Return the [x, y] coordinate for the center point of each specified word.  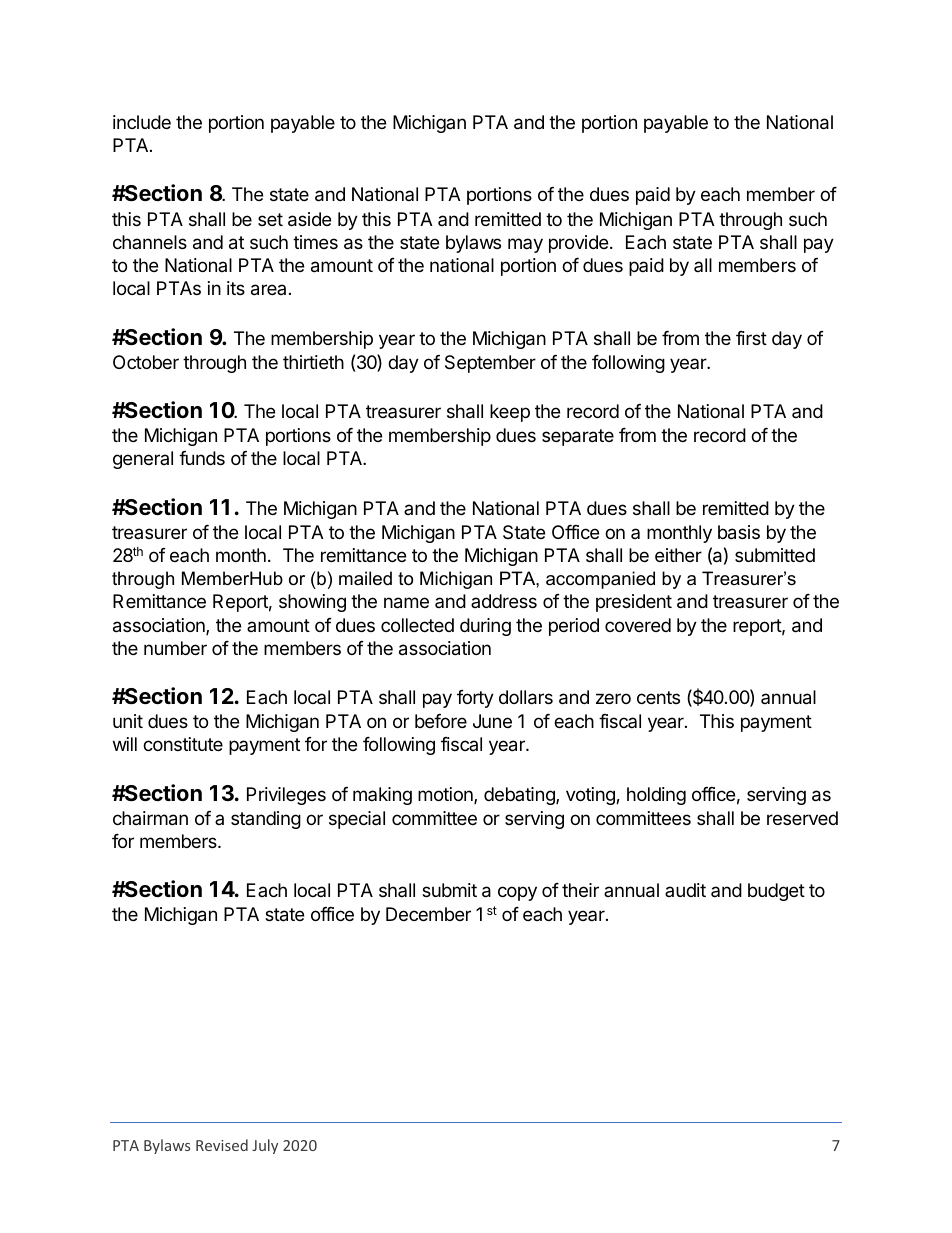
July [265, 1146]
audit [685, 890]
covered [638, 625]
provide [580, 244]
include [142, 122]
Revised [222, 1145]
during [485, 627]
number [175, 648]
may [525, 245]
